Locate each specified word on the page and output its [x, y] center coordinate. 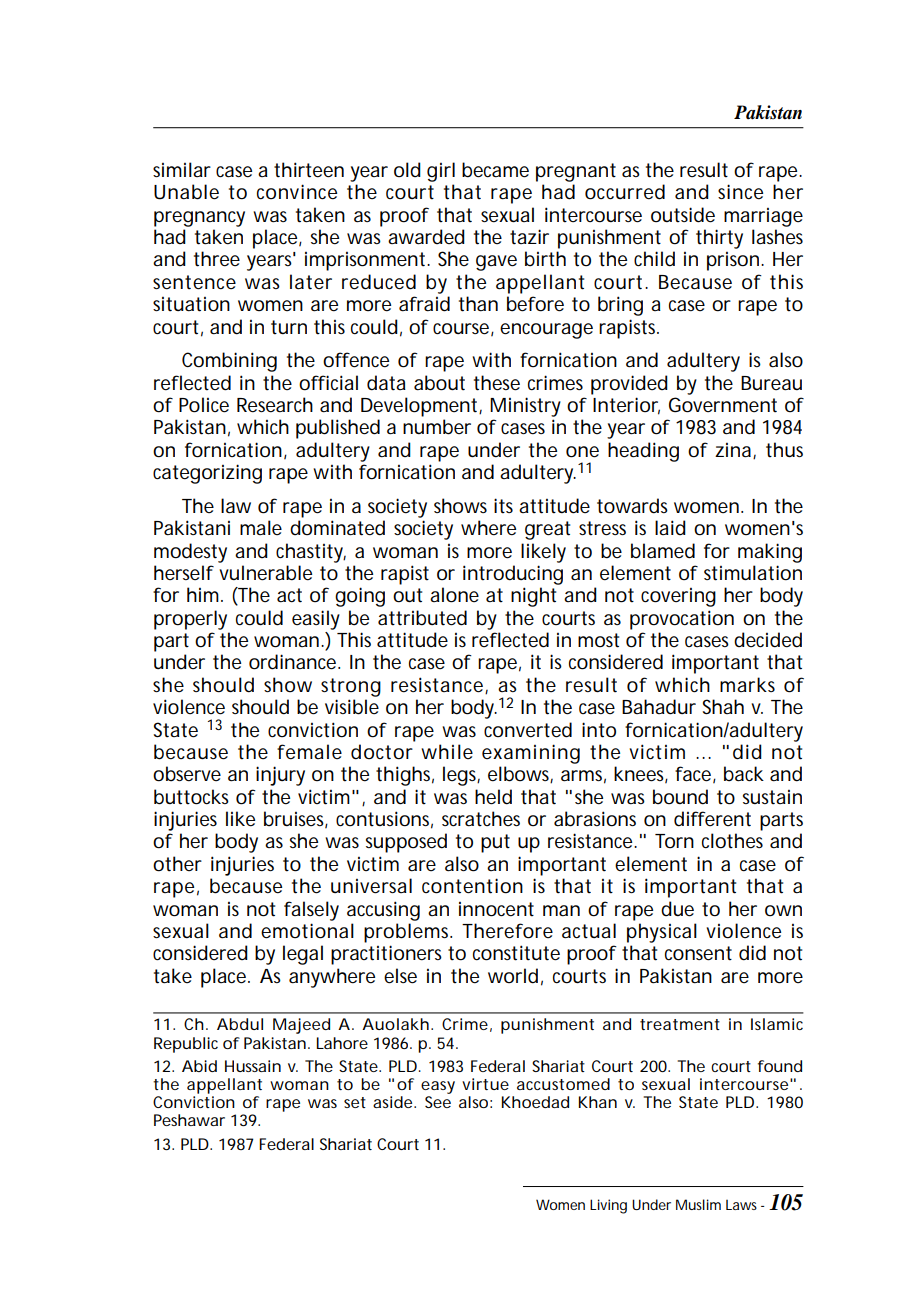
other [177, 864]
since [740, 192]
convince [297, 192]
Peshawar [189, 1120]
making [770, 553]
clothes [732, 841]
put [495, 843]
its [503, 506]
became [495, 170]
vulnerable [265, 573]
